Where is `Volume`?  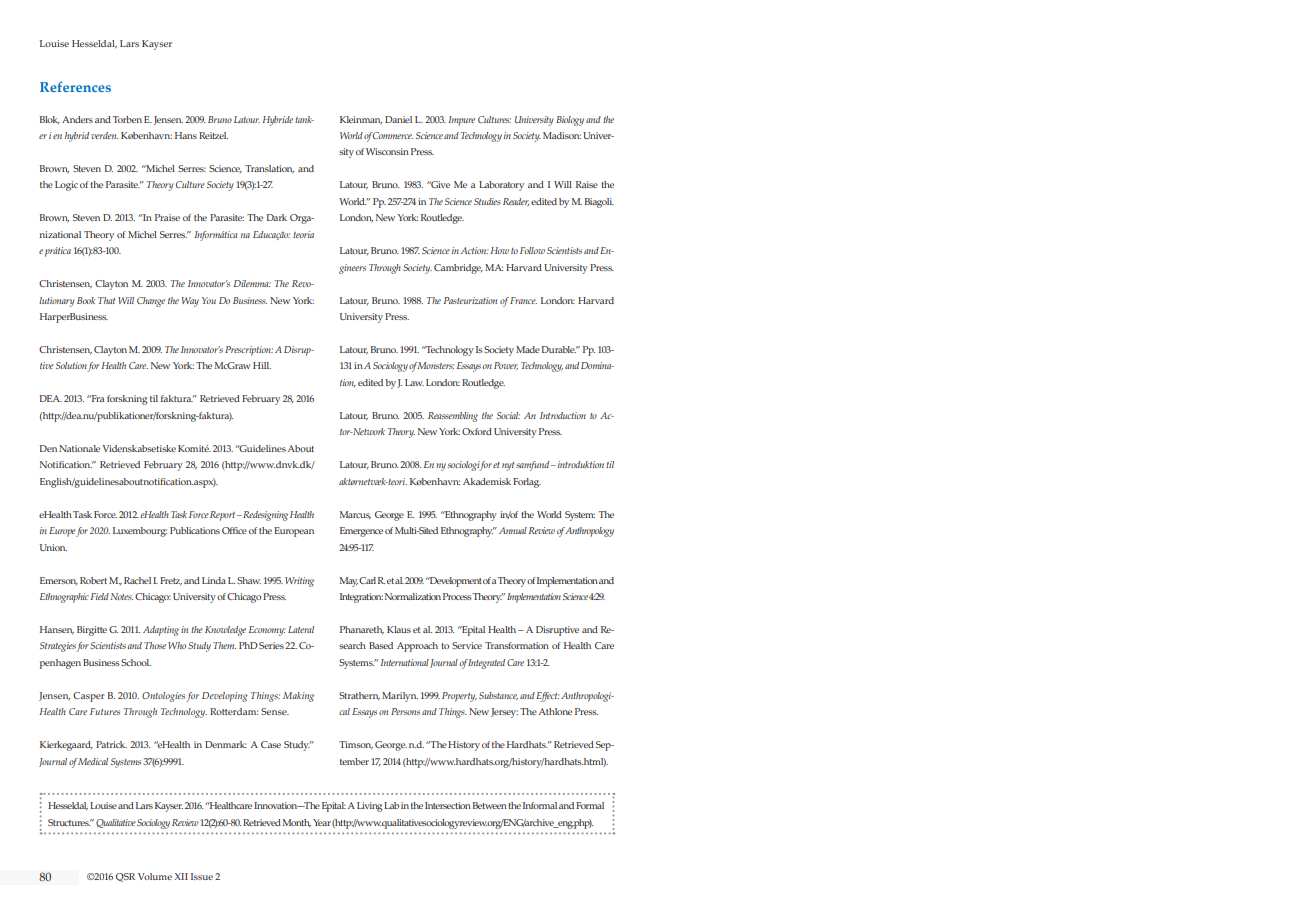 Volume is located at coordinates (155, 876).
